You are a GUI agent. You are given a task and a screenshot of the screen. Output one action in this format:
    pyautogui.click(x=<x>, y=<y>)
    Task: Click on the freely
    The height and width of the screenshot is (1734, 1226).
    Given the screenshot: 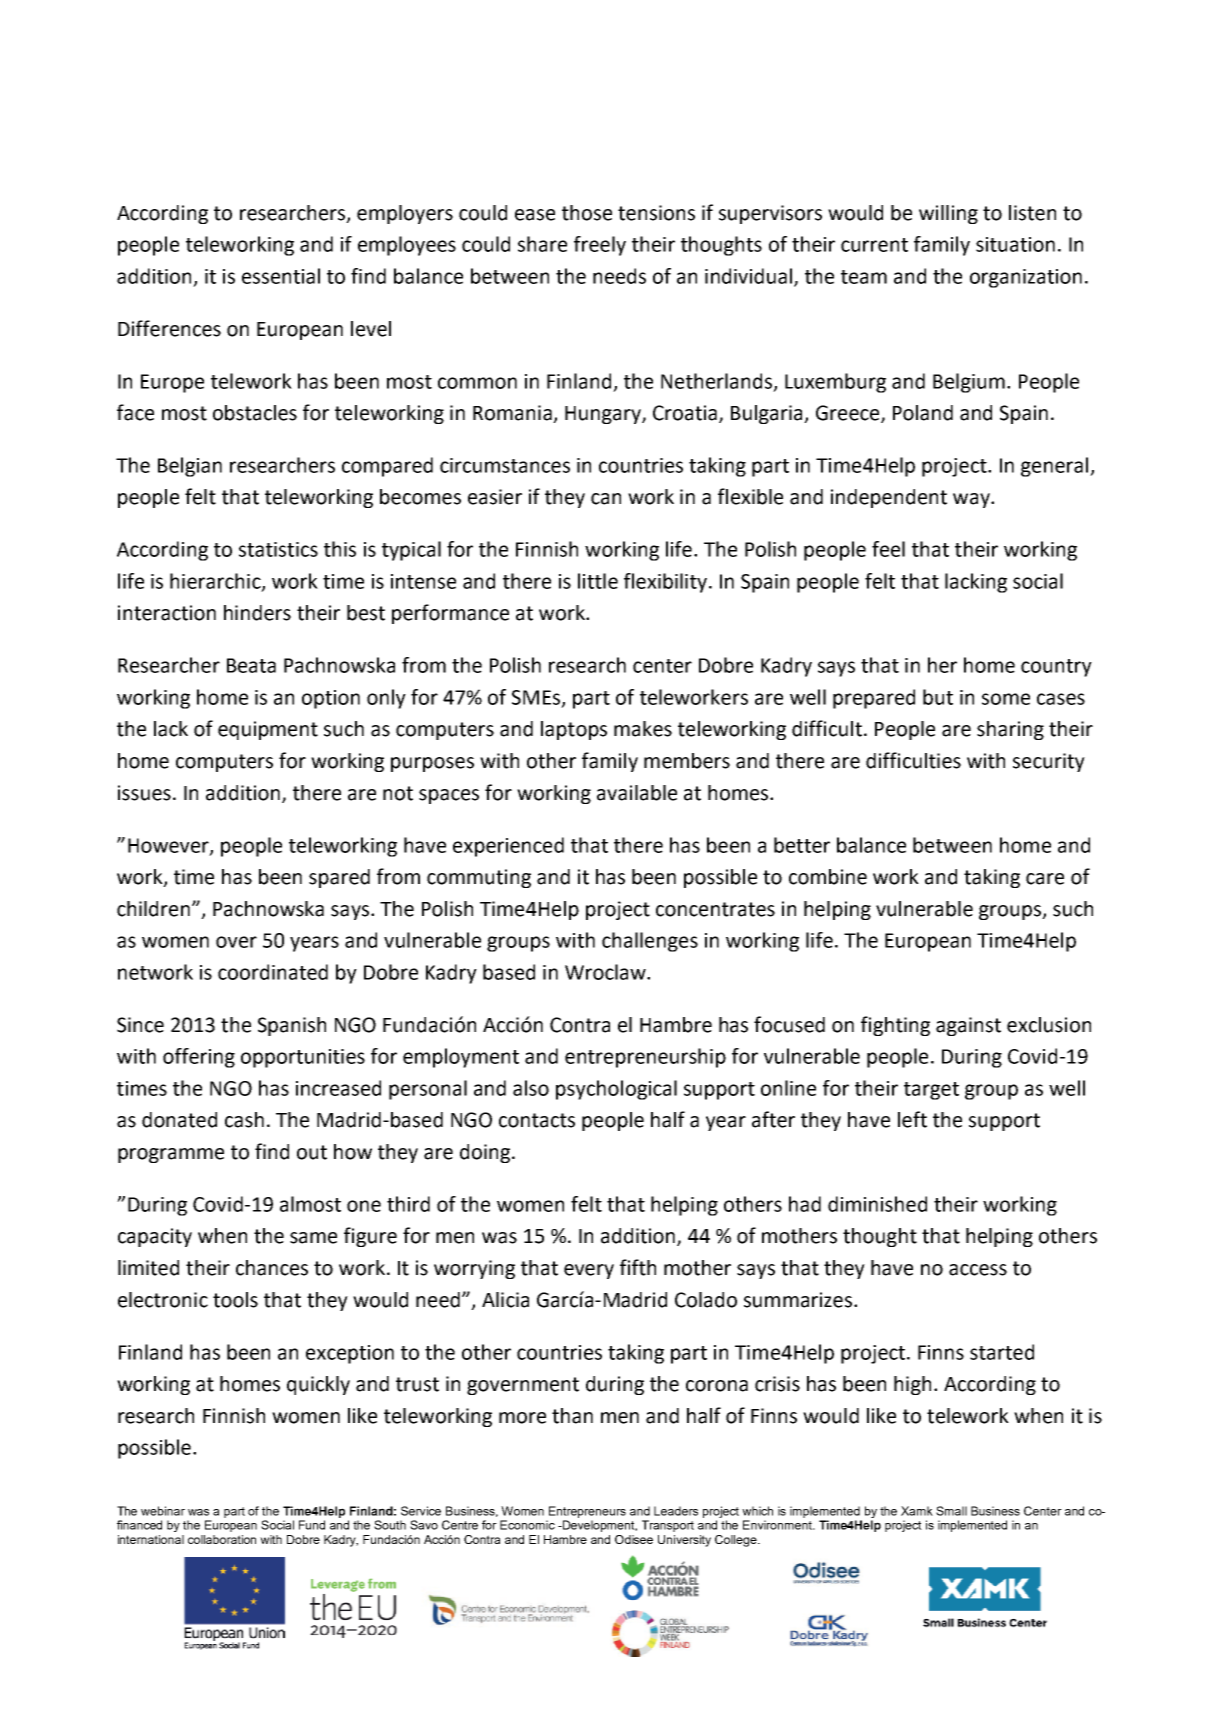 What is the action you would take?
    pyautogui.click(x=600, y=246)
